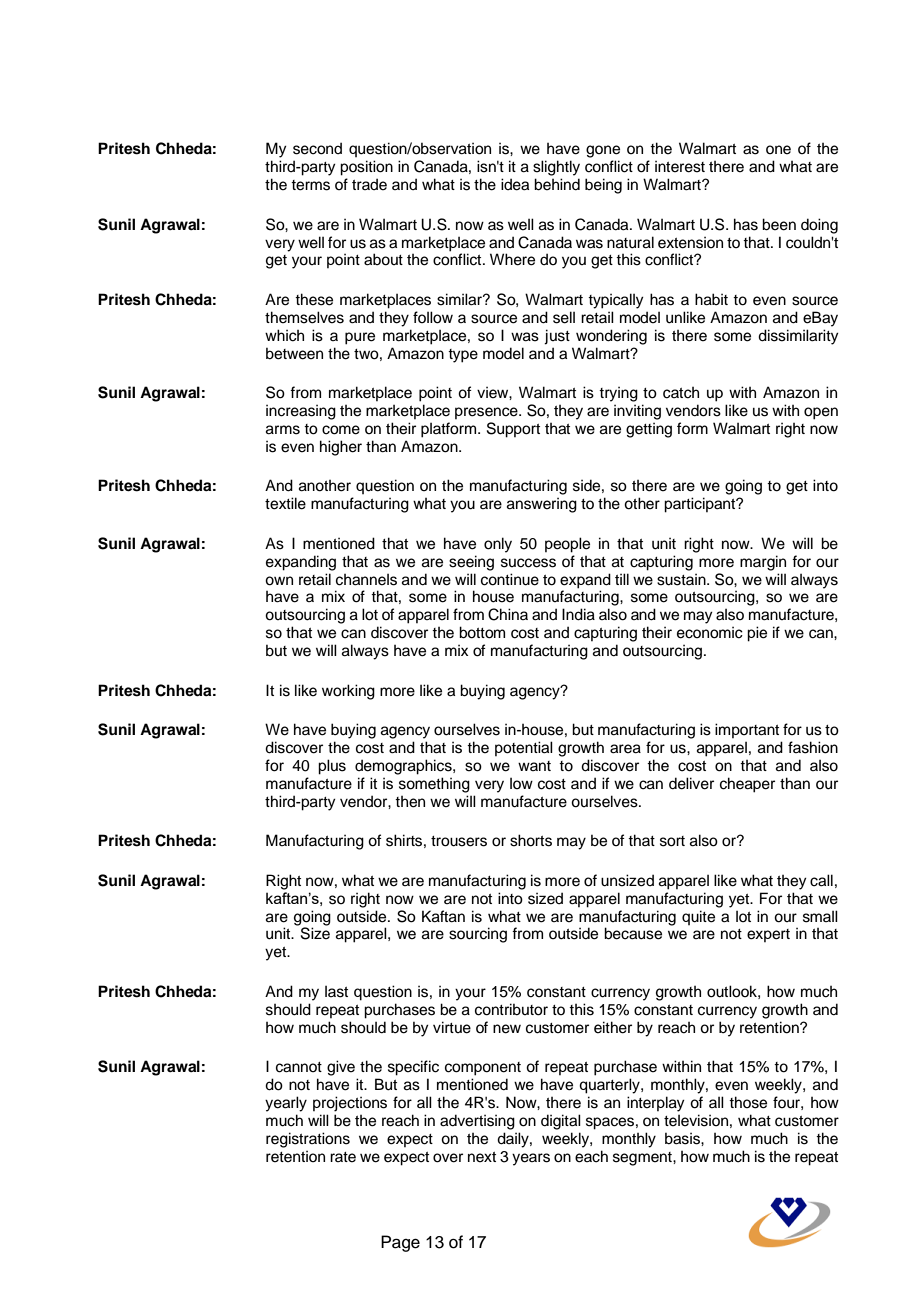 This image has height=1307, width=924. What do you see at coordinates (779, 224) in the image?
I see `been` at bounding box center [779, 224].
